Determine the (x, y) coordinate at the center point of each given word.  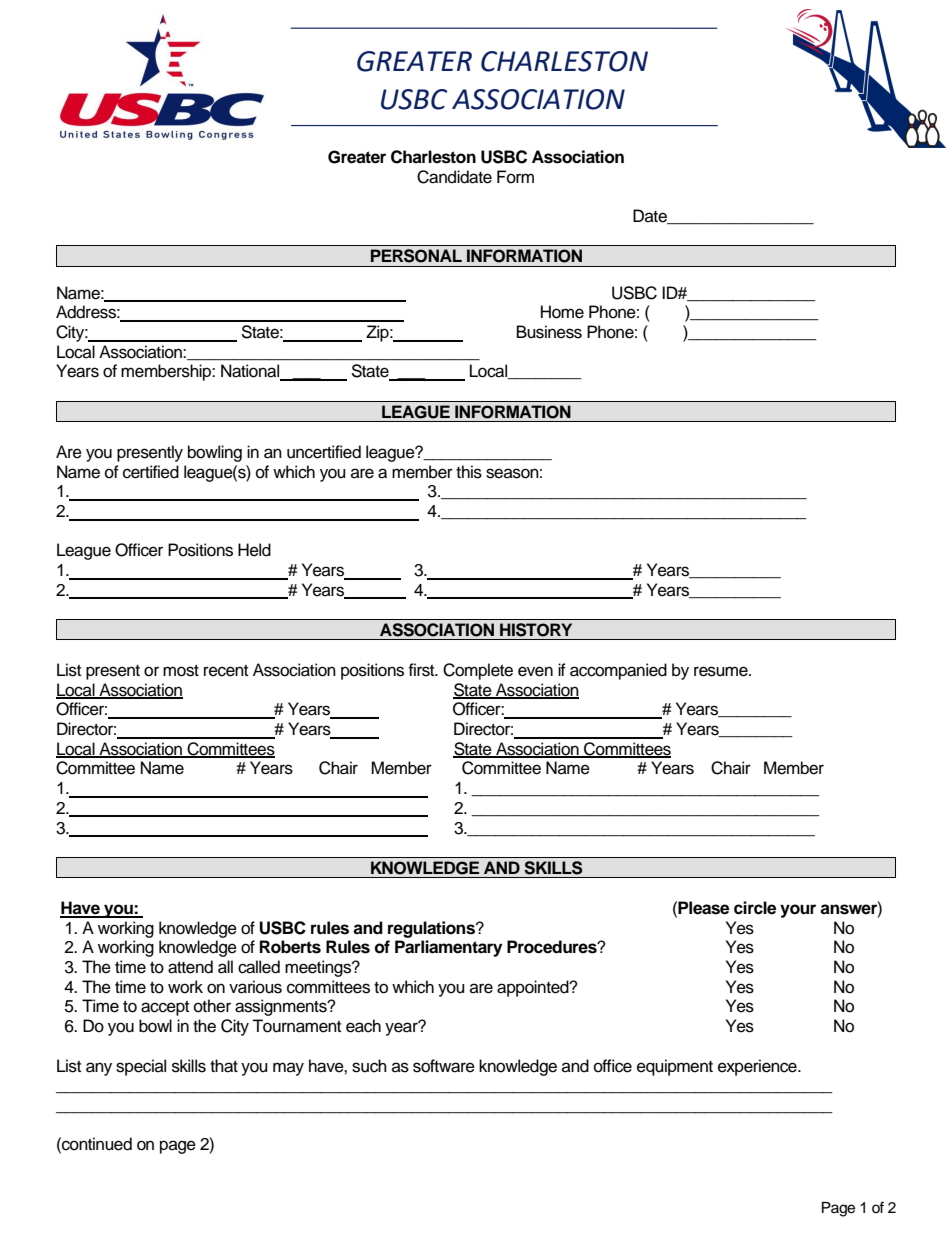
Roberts (290, 947)
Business (549, 332)
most (181, 671)
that (224, 1066)
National (251, 372)
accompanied (618, 671)
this (469, 472)
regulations (432, 929)
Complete (478, 671)
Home (562, 312)
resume (722, 671)
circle (755, 908)
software (444, 1066)
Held (254, 550)
